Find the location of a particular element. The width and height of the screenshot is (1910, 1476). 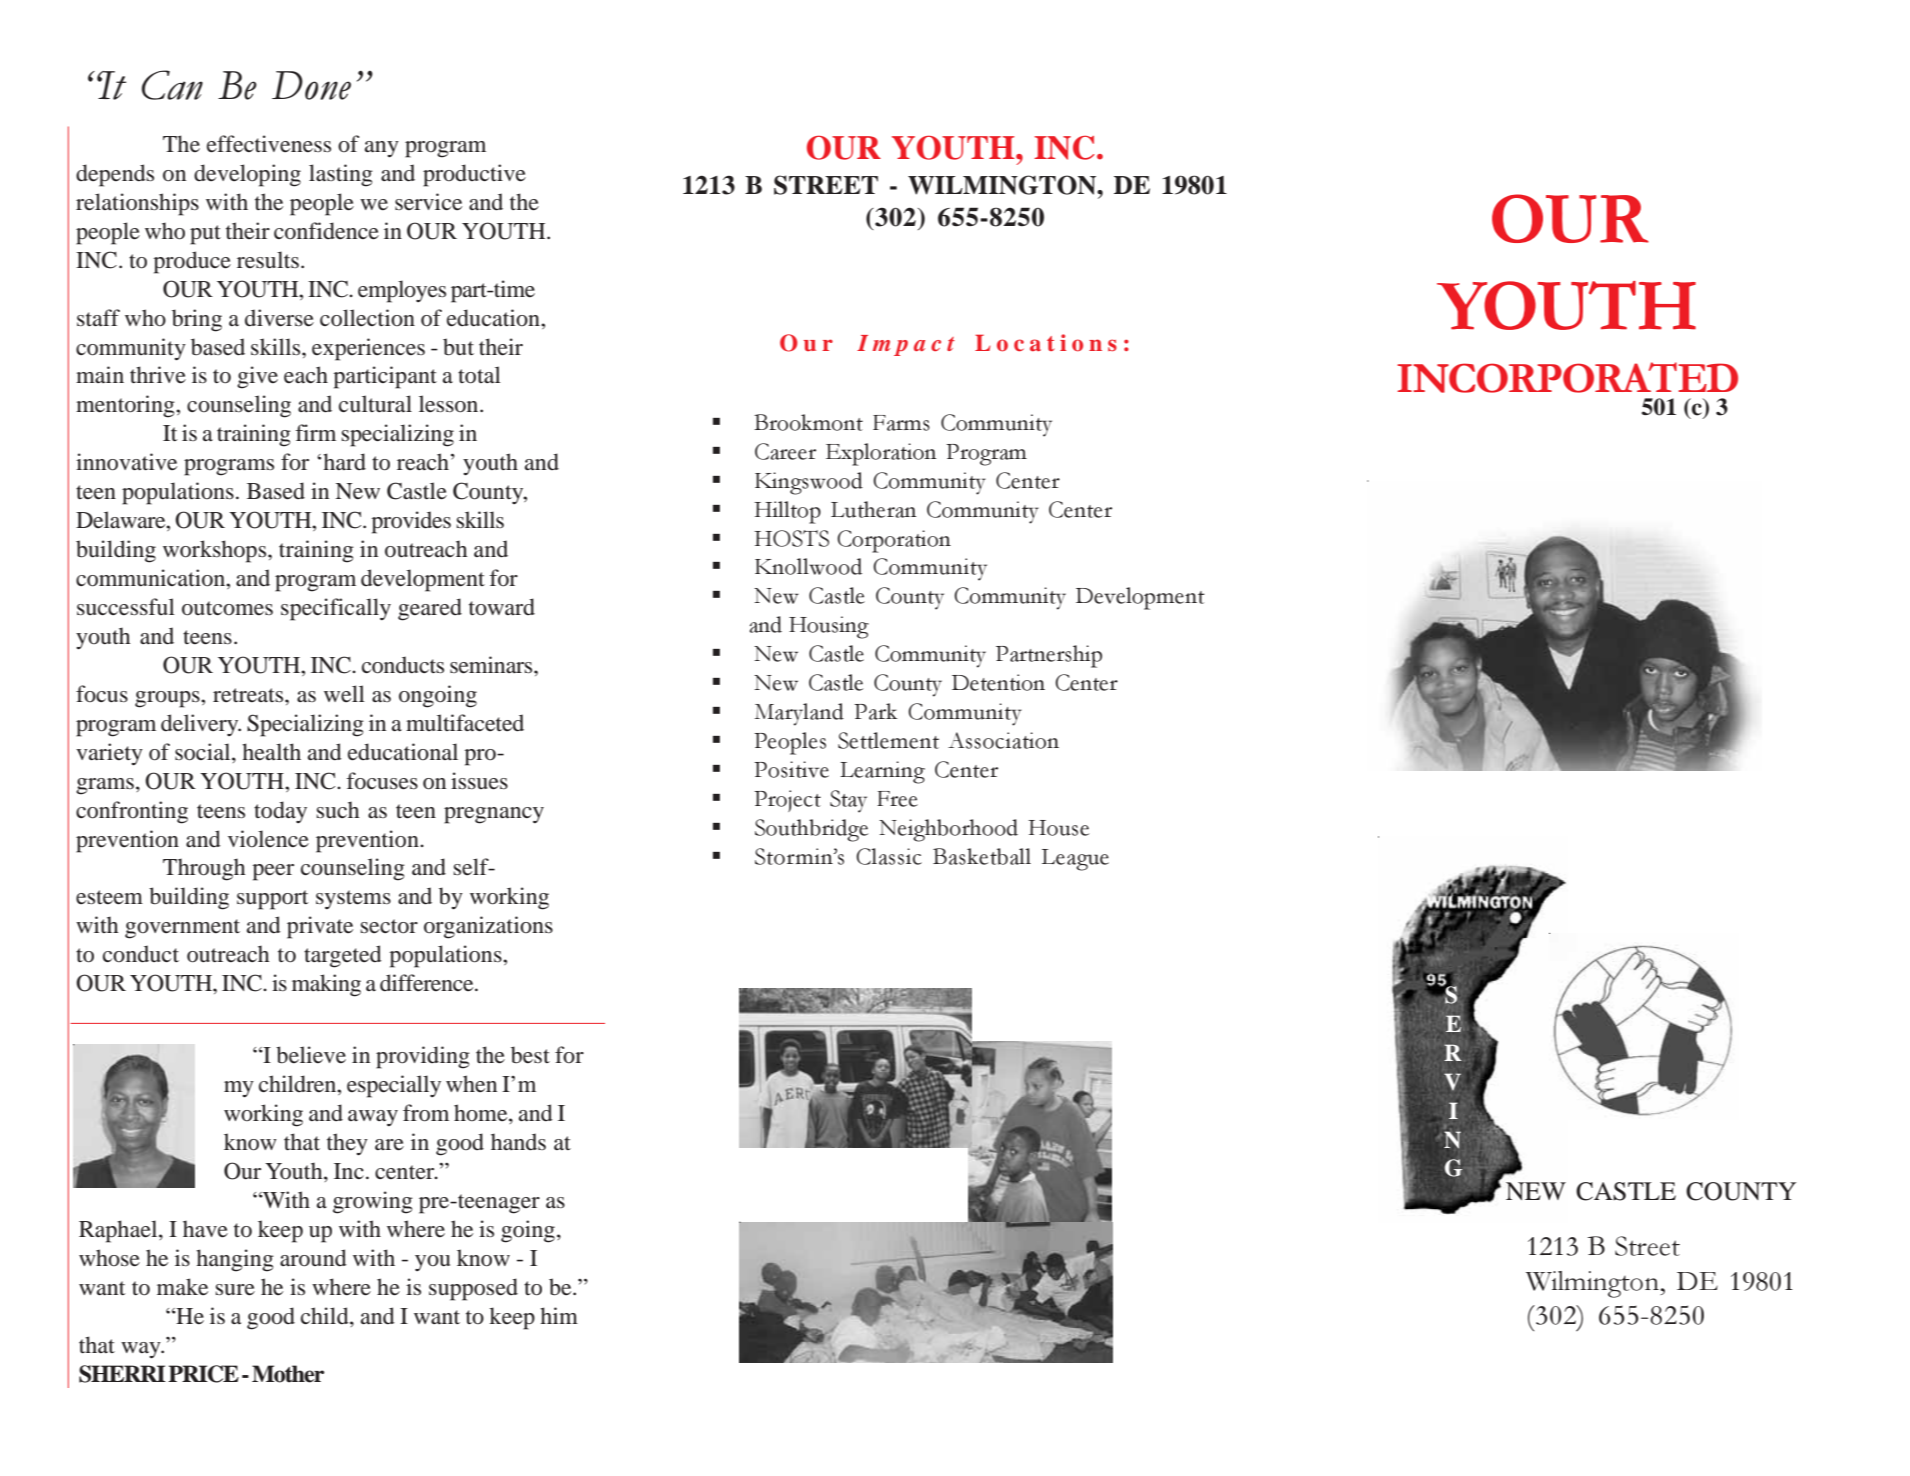

League is located at coordinates (1075, 860).
